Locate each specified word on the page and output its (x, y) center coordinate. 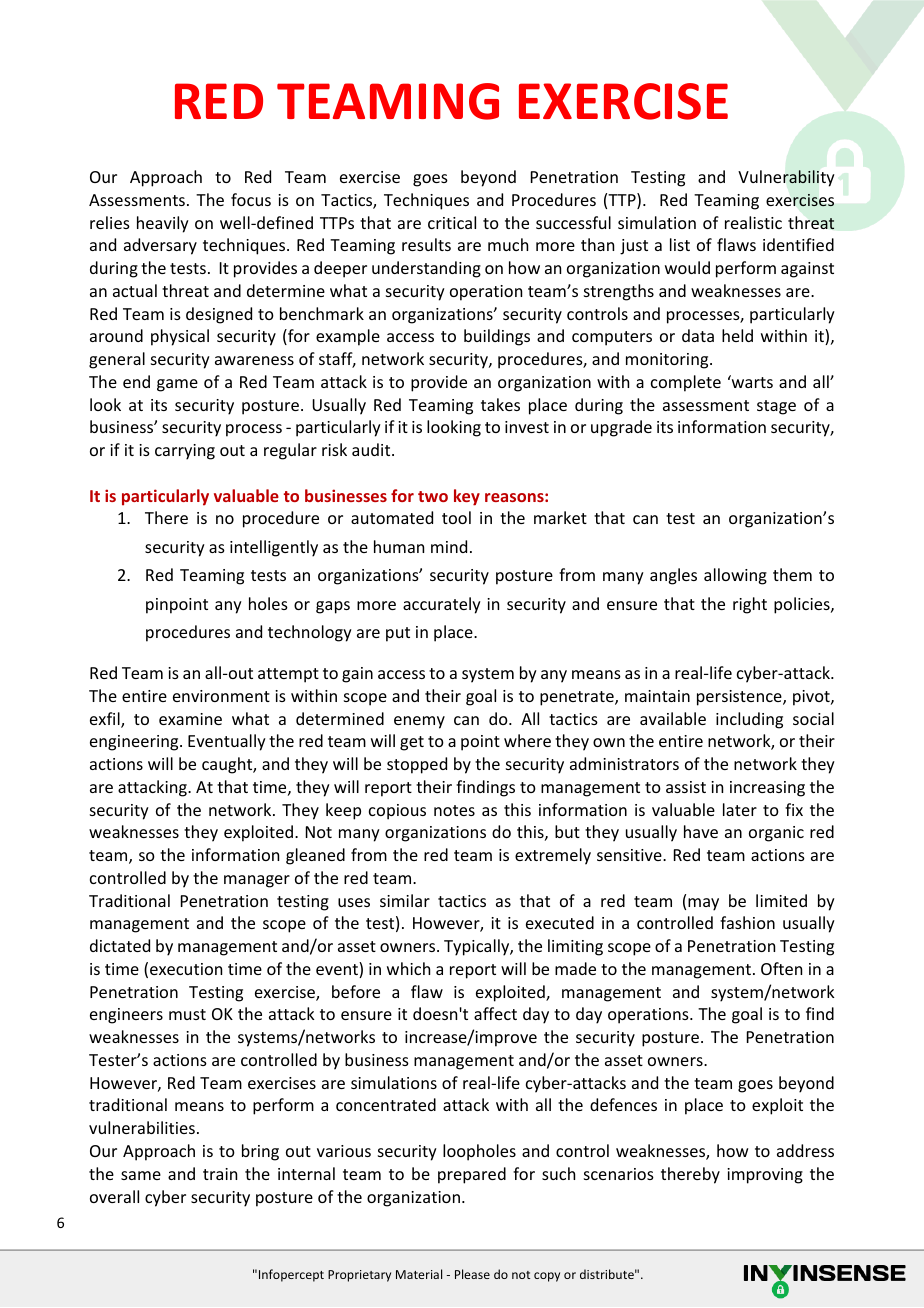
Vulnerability (786, 178)
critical (452, 222)
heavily (163, 224)
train (220, 1174)
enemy (419, 722)
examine (190, 719)
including (749, 720)
